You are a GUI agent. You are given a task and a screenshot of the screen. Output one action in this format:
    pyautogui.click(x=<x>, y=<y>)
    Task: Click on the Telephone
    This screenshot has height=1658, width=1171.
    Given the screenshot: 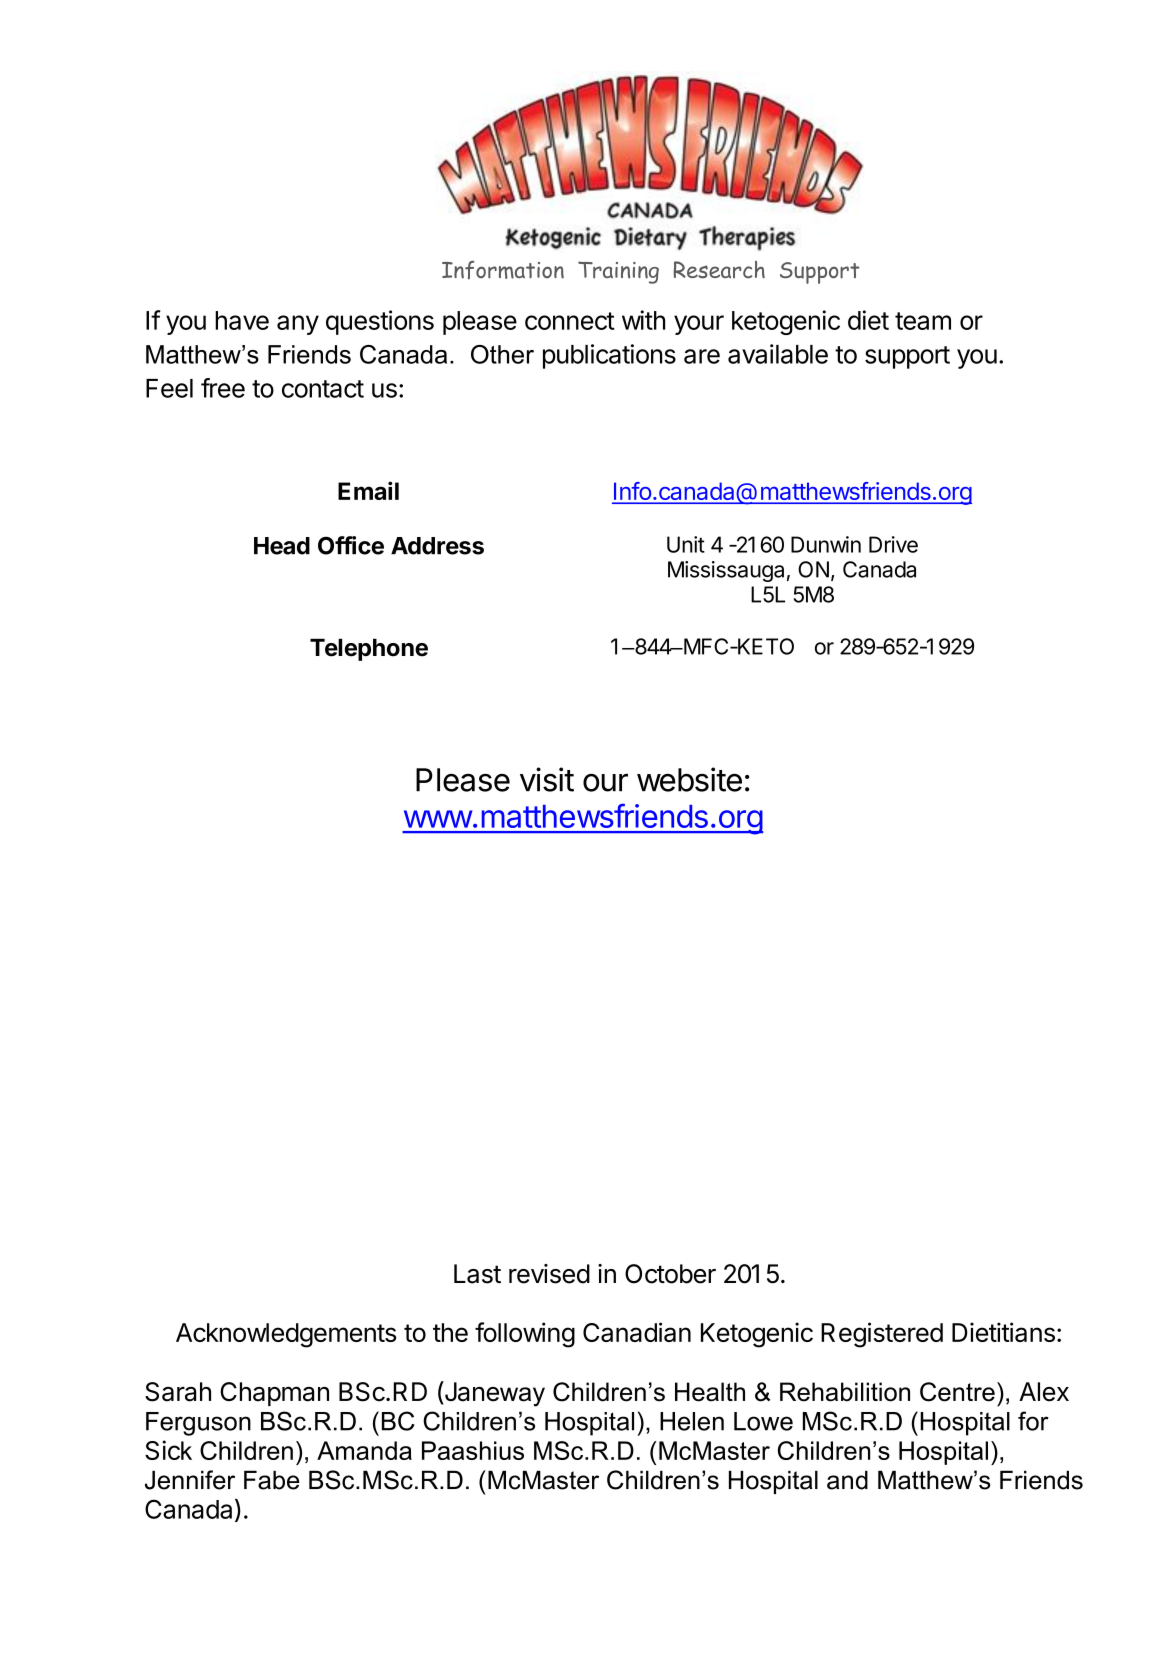 What is the action you would take?
    pyautogui.click(x=369, y=649)
